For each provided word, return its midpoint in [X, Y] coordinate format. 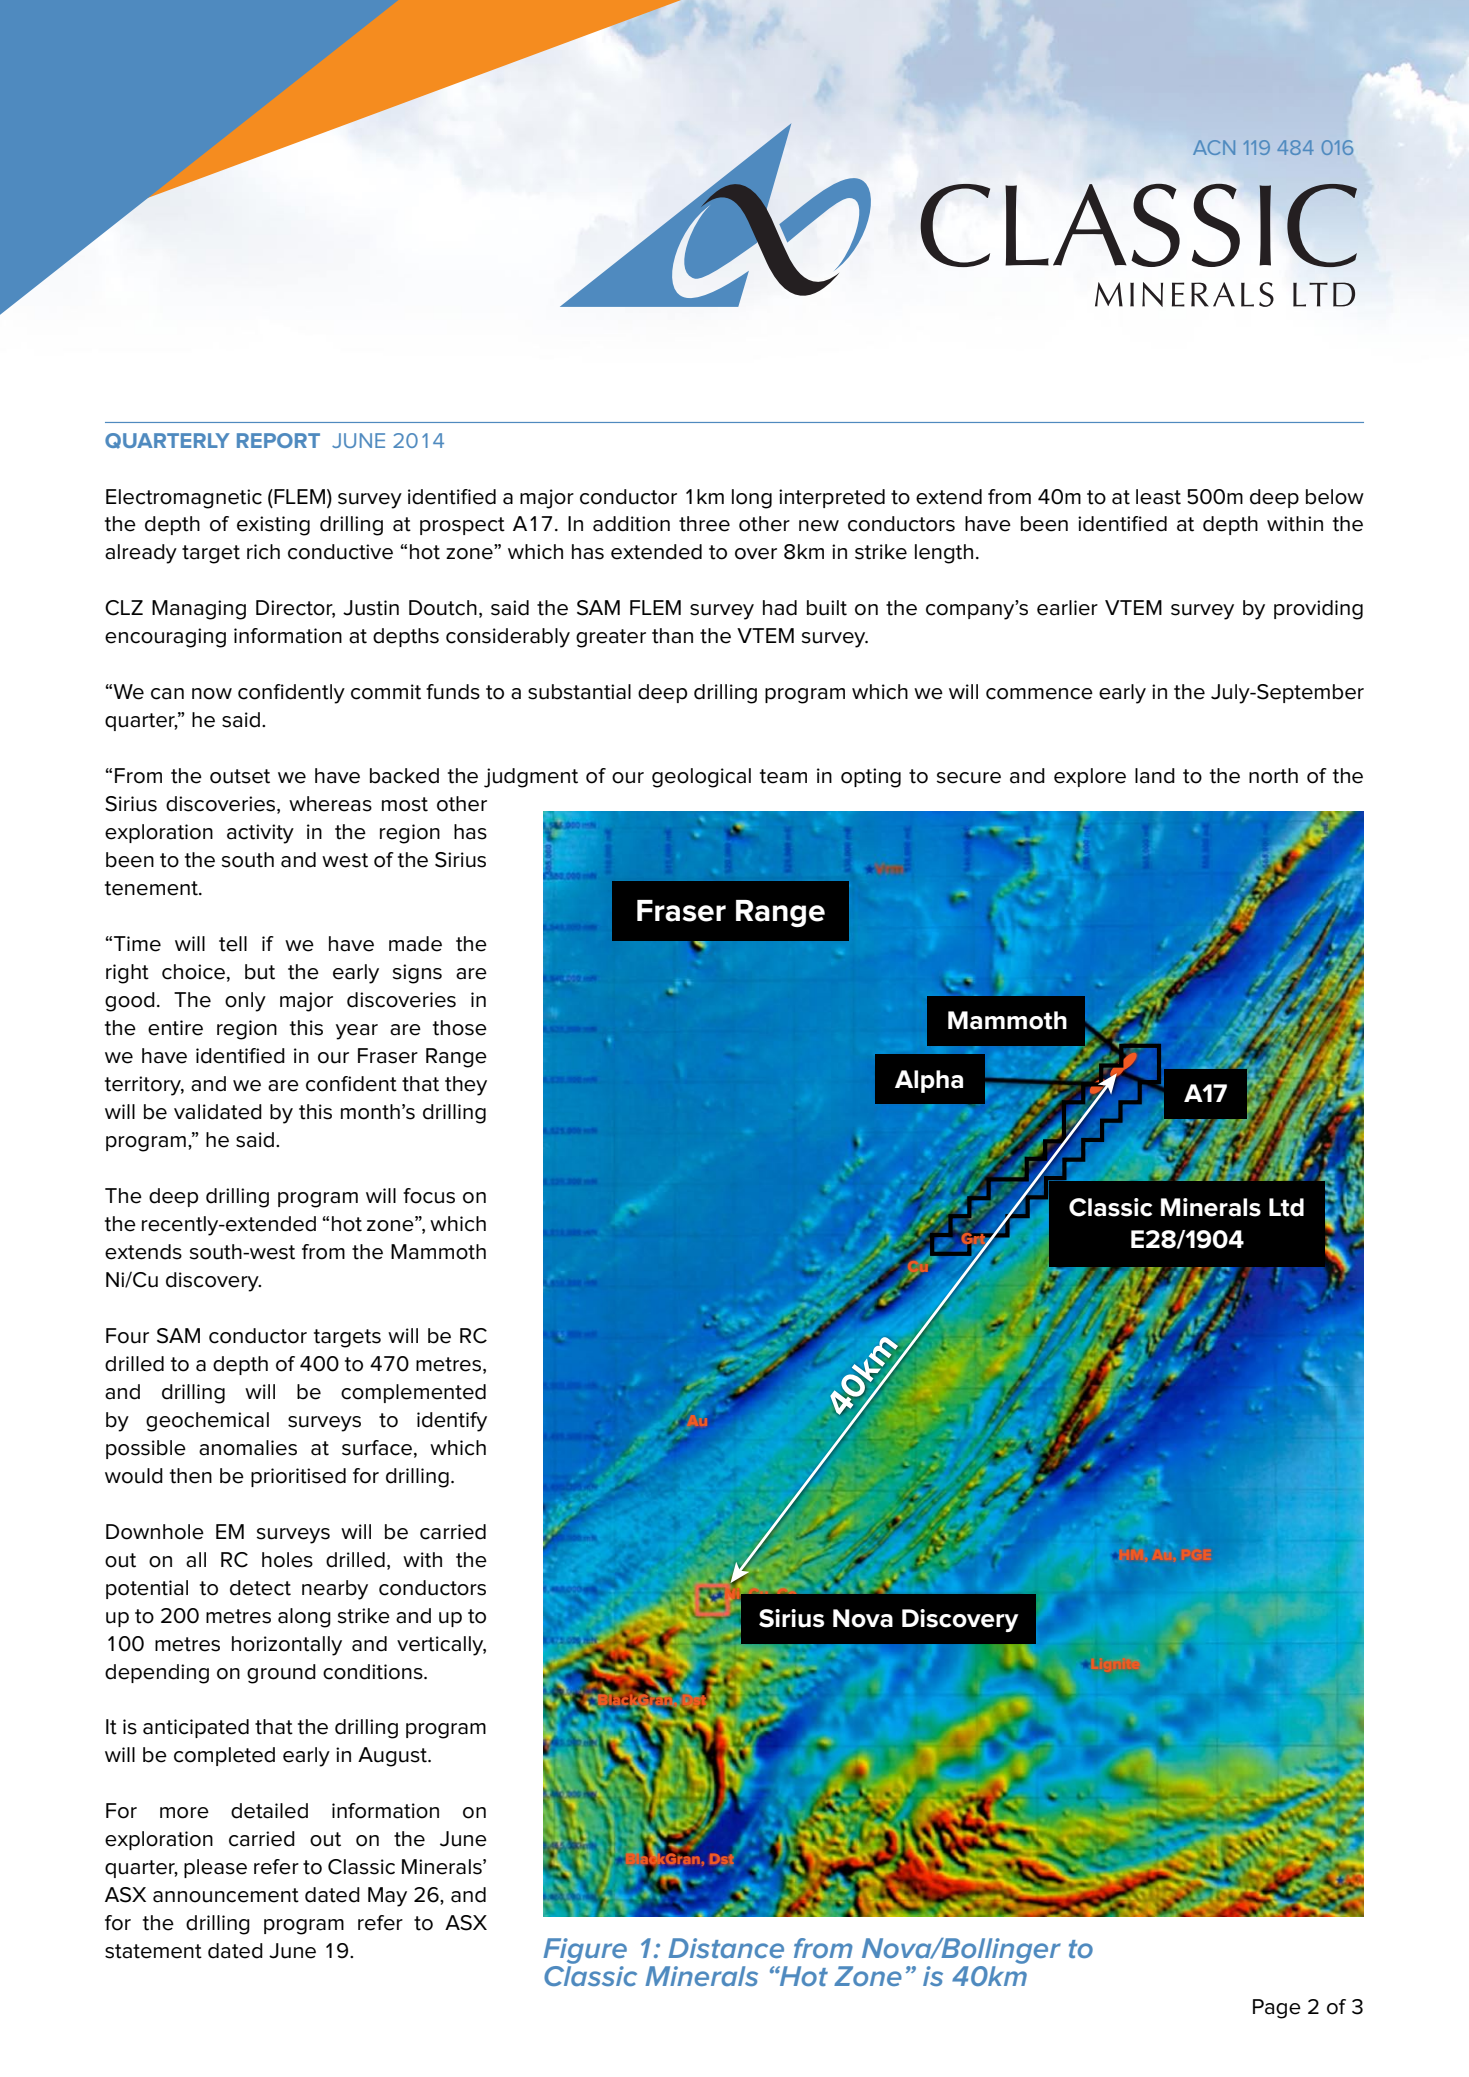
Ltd [1286, 1207]
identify [452, 1422]
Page [1277, 2009]
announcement [226, 1895]
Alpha [929, 1081]
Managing [199, 610]
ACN [1214, 147]
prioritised [298, 1477]
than [672, 636]
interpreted [832, 498]
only [245, 1002]
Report [278, 440]
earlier [1067, 608]
